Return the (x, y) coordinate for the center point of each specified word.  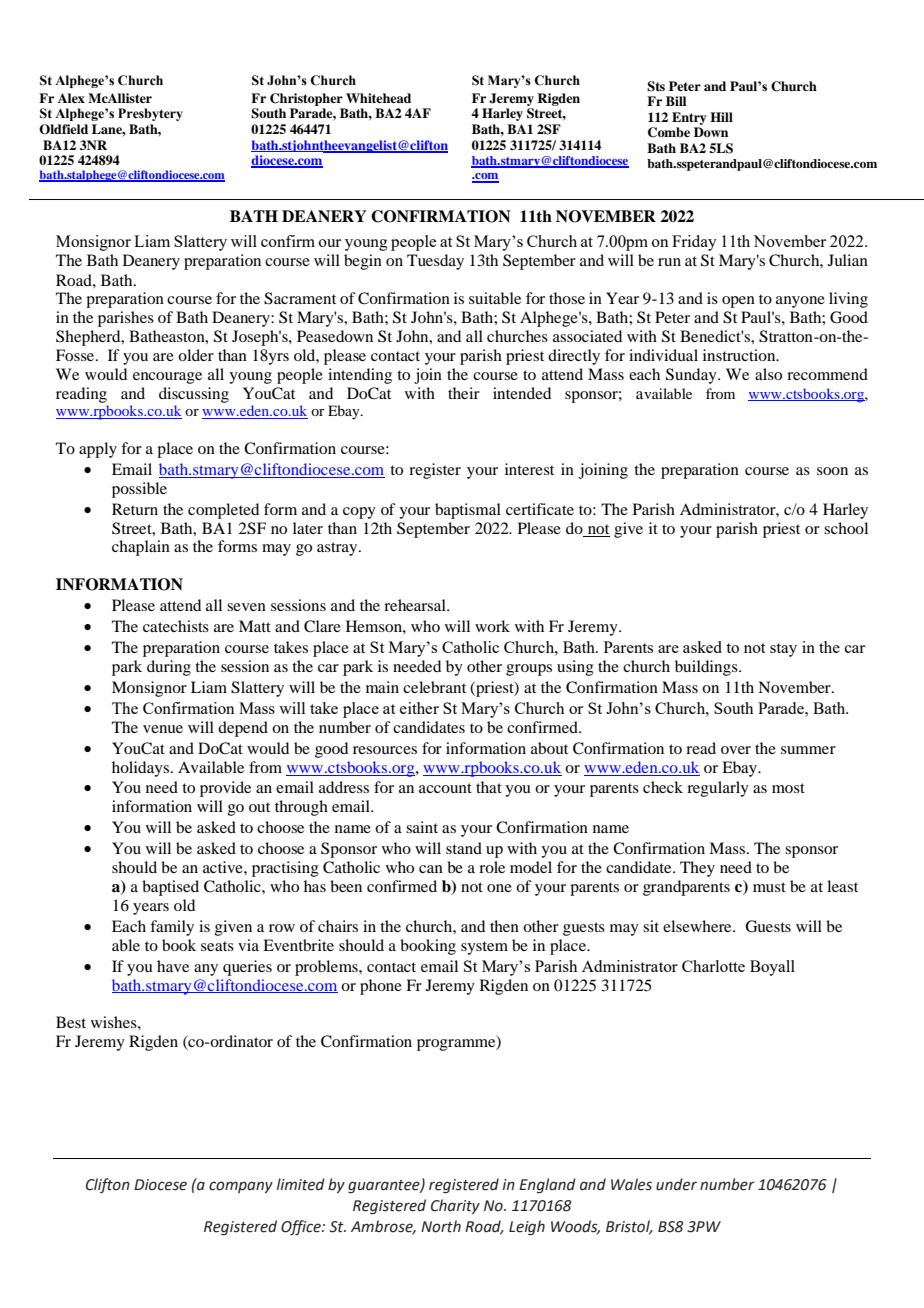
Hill (721, 117)
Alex (71, 98)
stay (783, 650)
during (169, 668)
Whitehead (378, 98)
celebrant (434, 687)
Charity (455, 1206)
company (241, 1187)
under (676, 1184)
